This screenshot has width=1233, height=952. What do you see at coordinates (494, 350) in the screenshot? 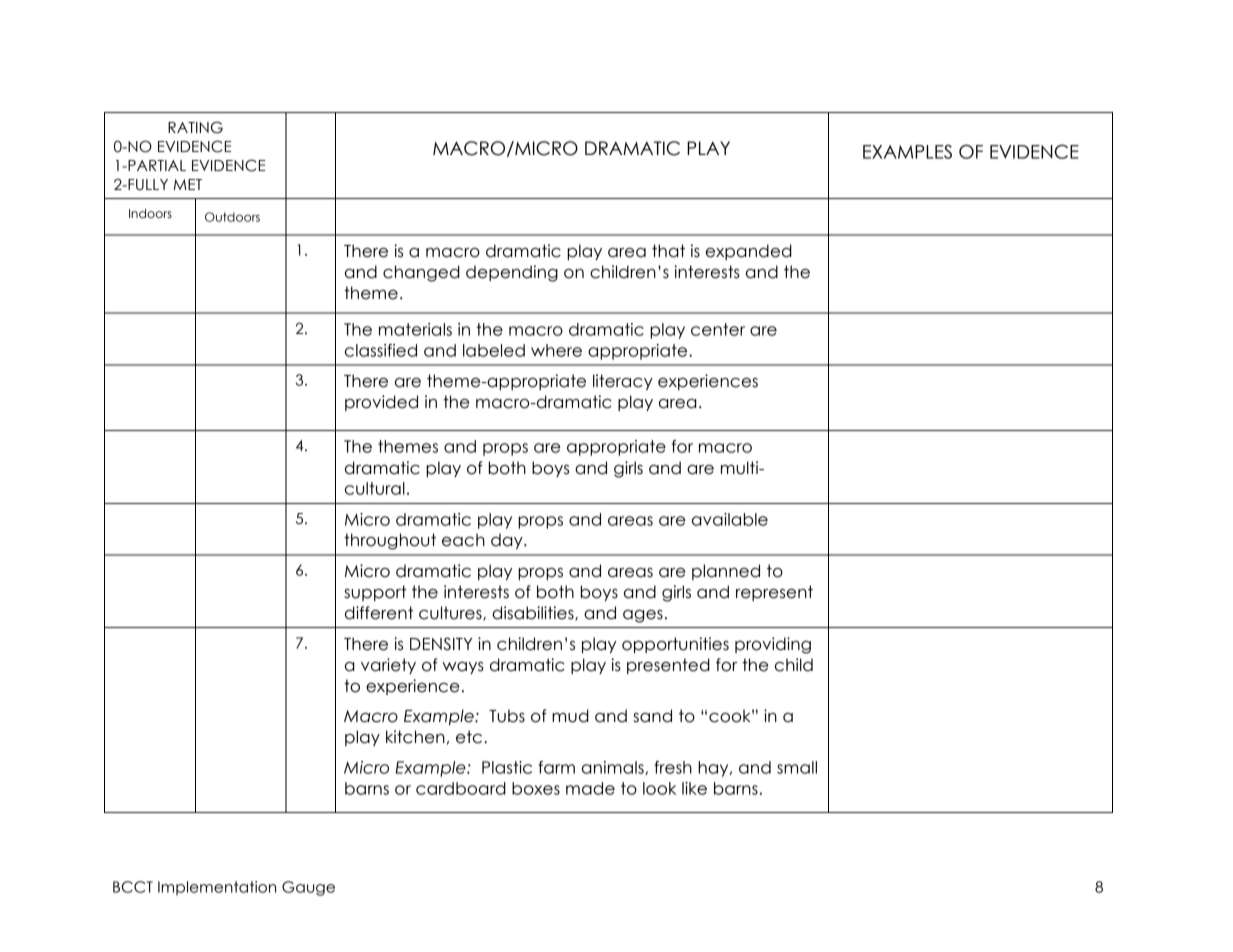
I see `labeled` at bounding box center [494, 350].
